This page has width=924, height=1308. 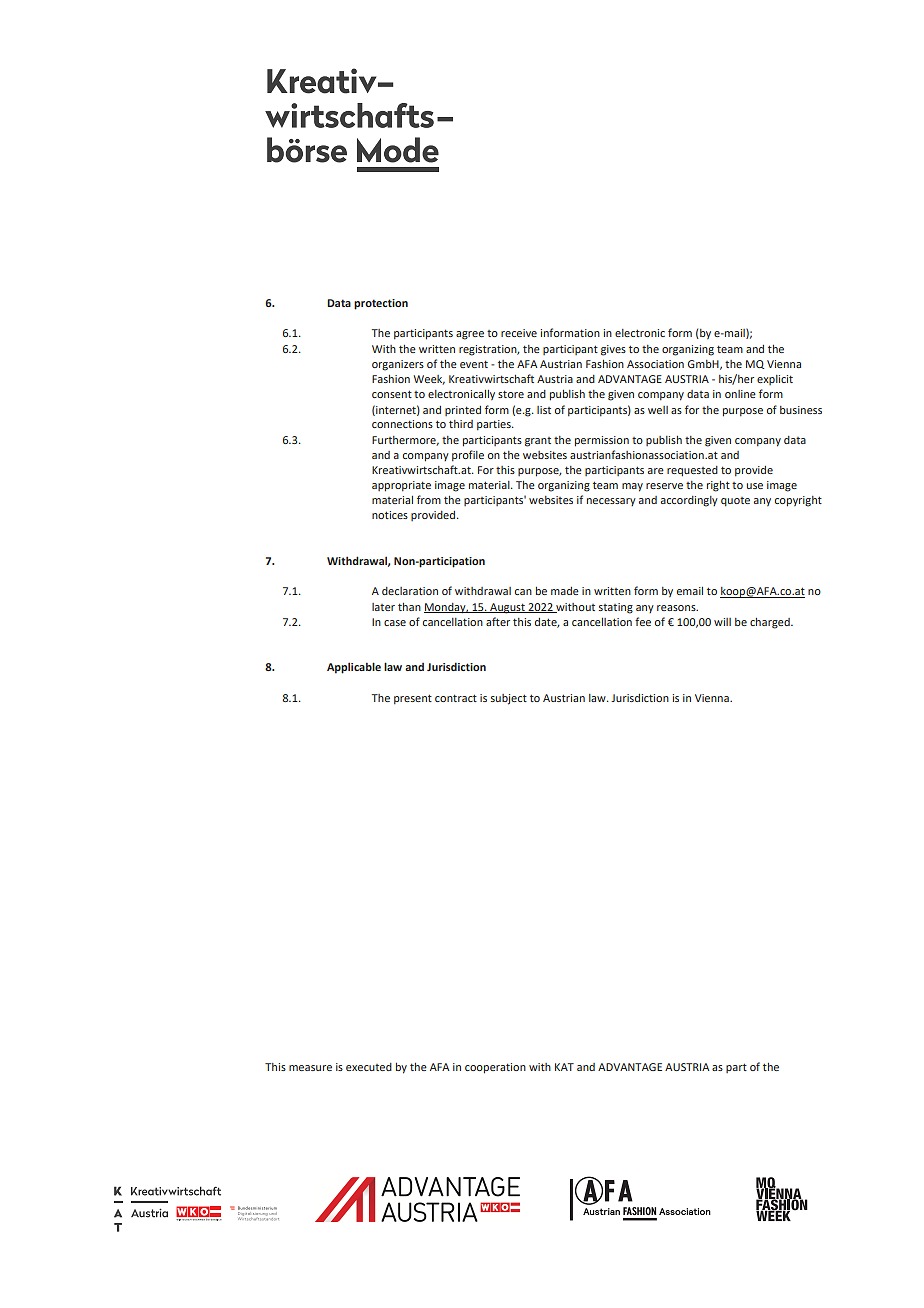 I want to click on receive, so click(x=519, y=333).
